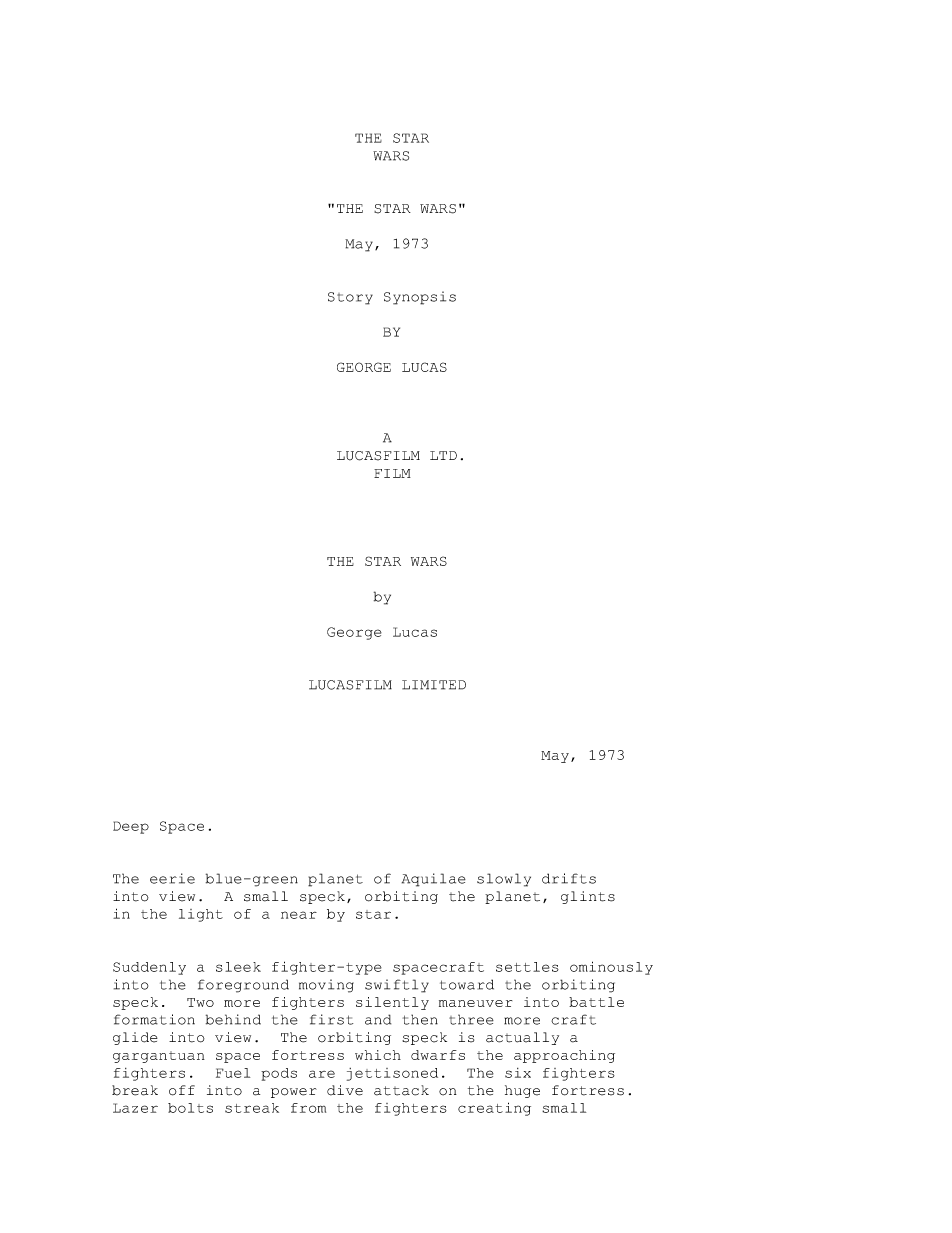  What do you see at coordinates (443, 455) in the image?
I see `LTD` at bounding box center [443, 455].
